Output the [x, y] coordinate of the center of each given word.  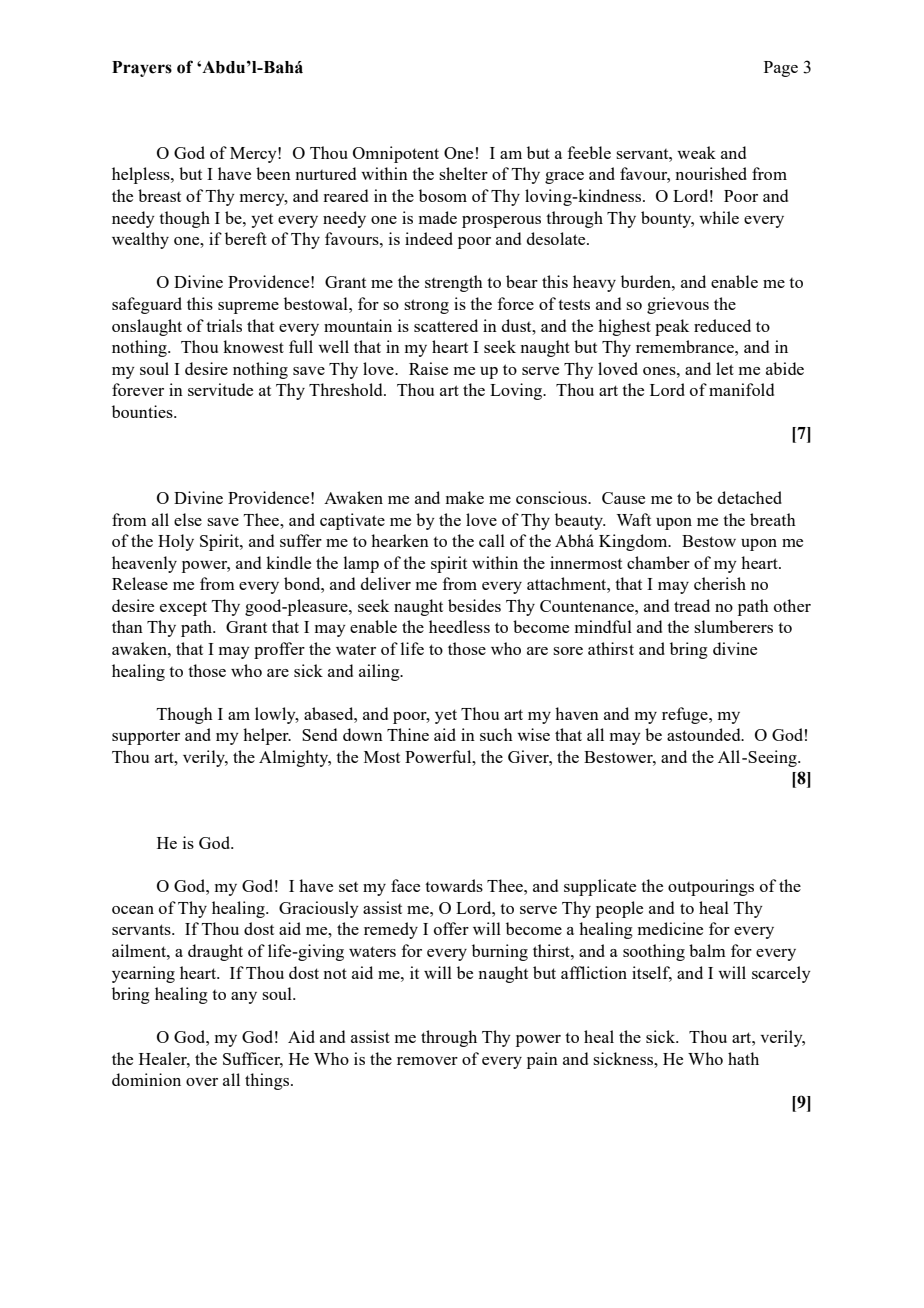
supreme [248, 308]
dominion [146, 1079]
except [183, 608]
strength [454, 283]
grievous [678, 305]
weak [696, 152]
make [465, 497]
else [188, 519]
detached [750, 497]
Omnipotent [396, 154]
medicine [670, 928]
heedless [459, 626]
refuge [686, 715]
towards [454, 885]
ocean [133, 910]
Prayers [142, 69]
